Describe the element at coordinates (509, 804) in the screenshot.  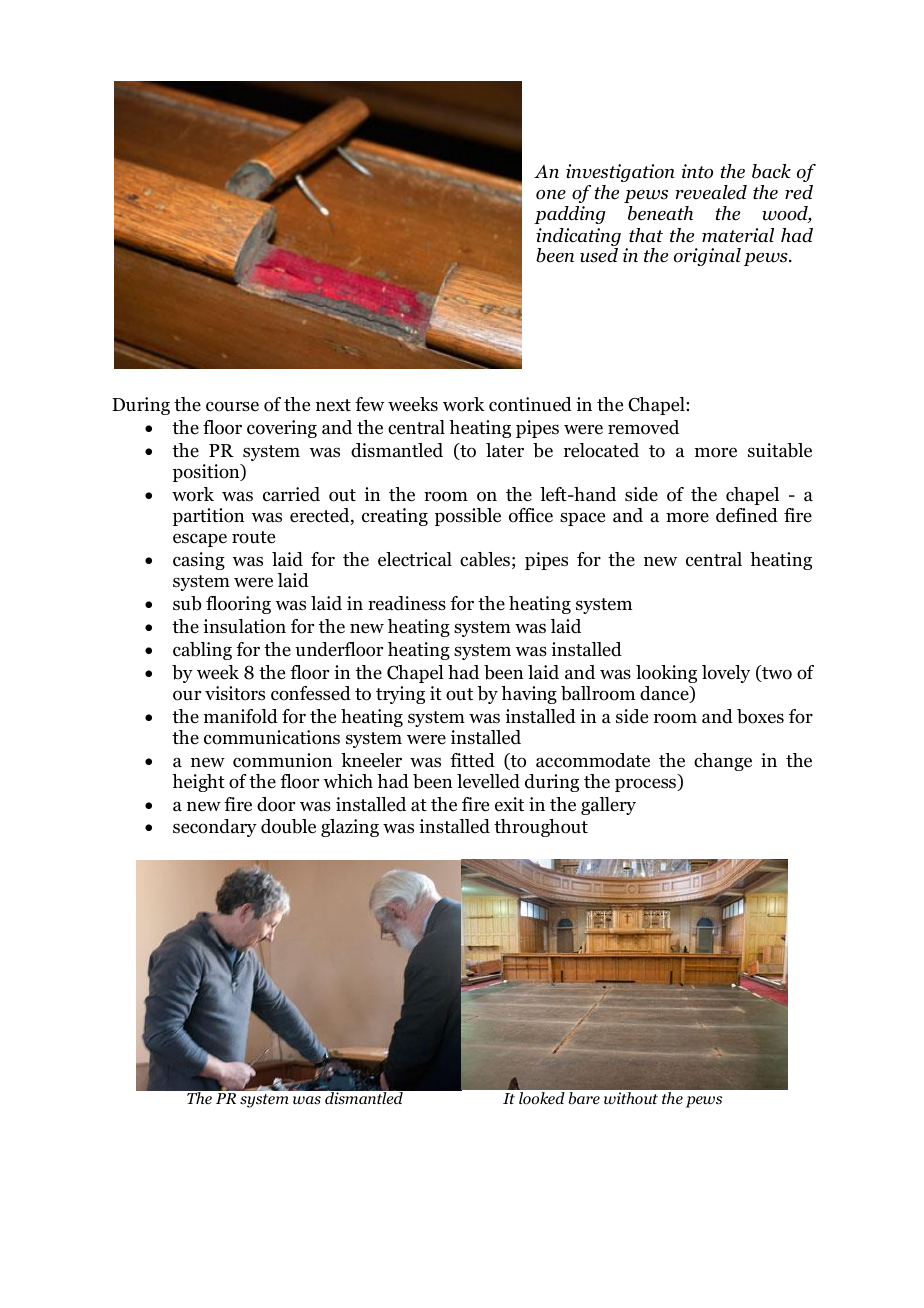
I see `exit` at that location.
